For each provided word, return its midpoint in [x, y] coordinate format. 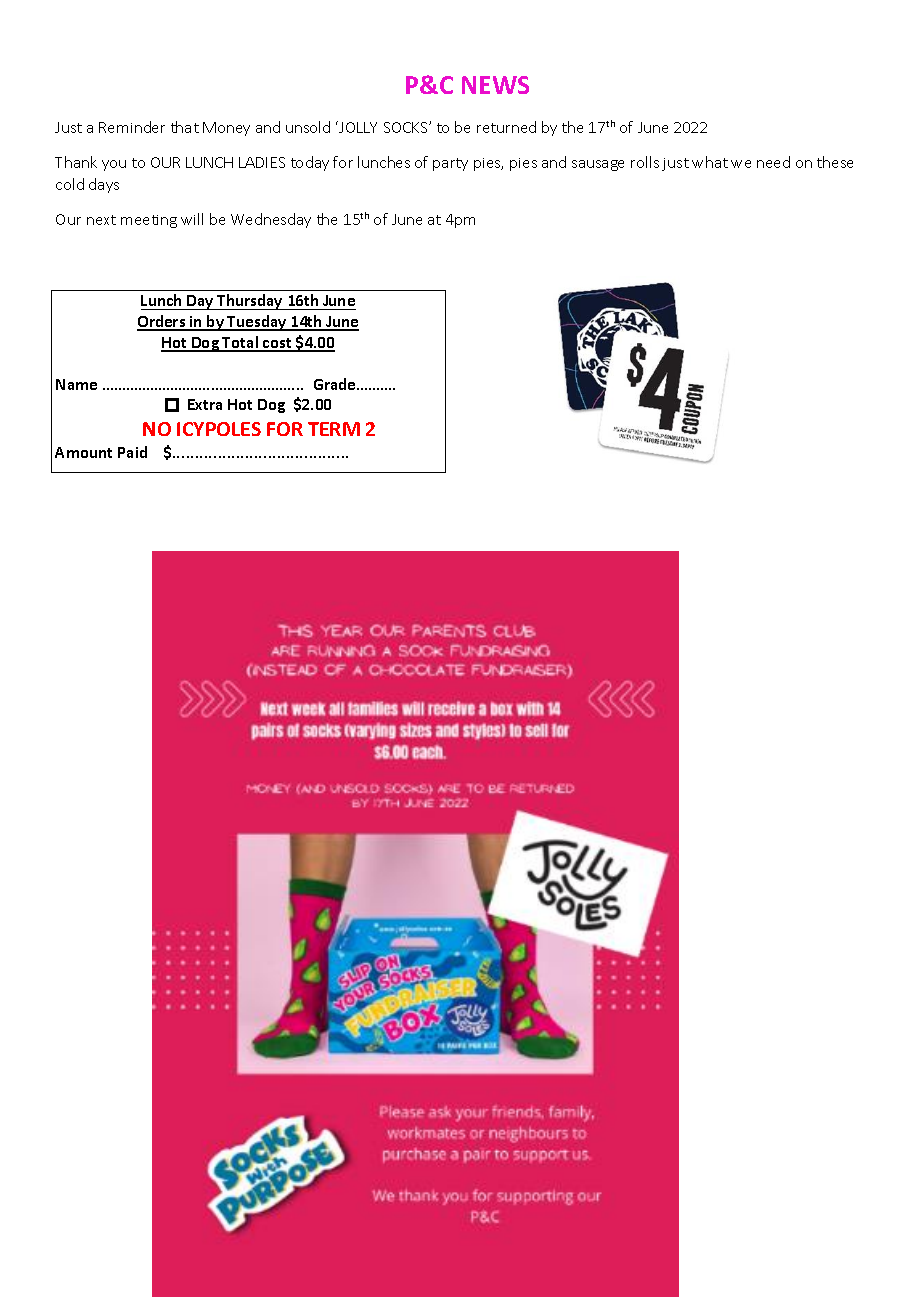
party [450, 164]
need [773, 162]
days [104, 185]
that [185, 127]
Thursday [250, 302]
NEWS [495, 85]
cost [277, 344]
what [710, 162]
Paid [132, 452]
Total [241, 343]
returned [506, 127]
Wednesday [271, 220]
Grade [336, 384]
